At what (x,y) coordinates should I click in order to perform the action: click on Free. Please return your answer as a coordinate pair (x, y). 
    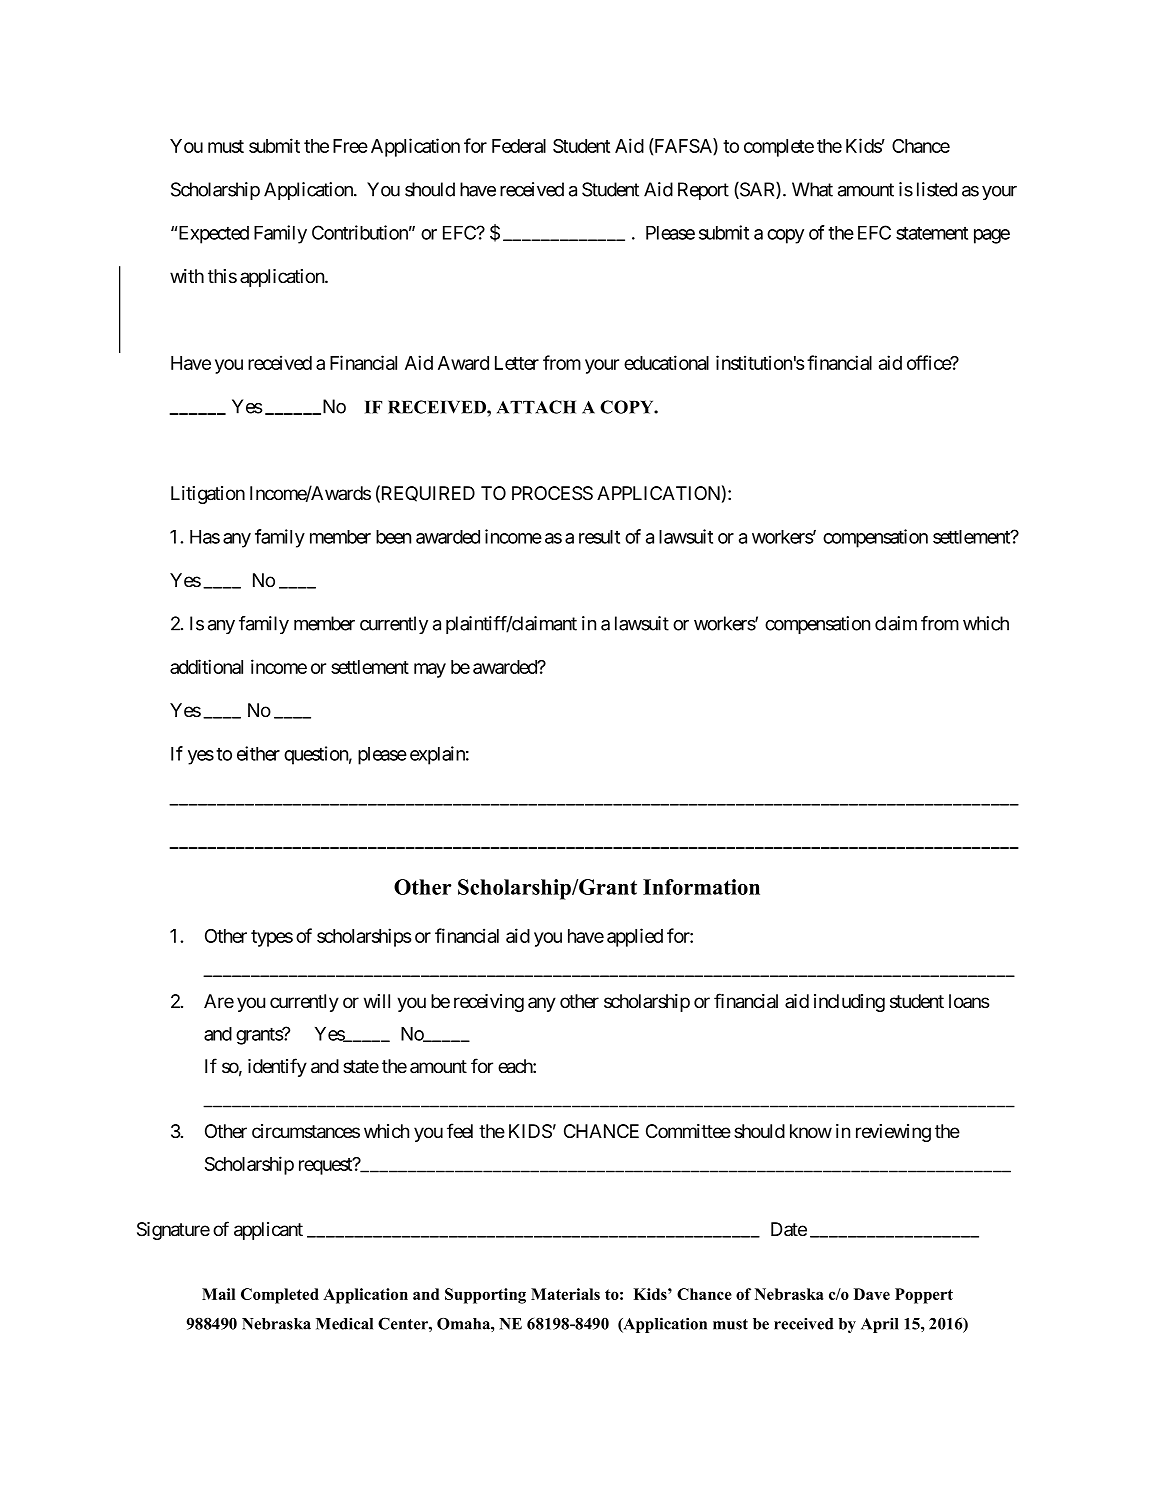
    Looking at the image, I should click on (350, 146).
